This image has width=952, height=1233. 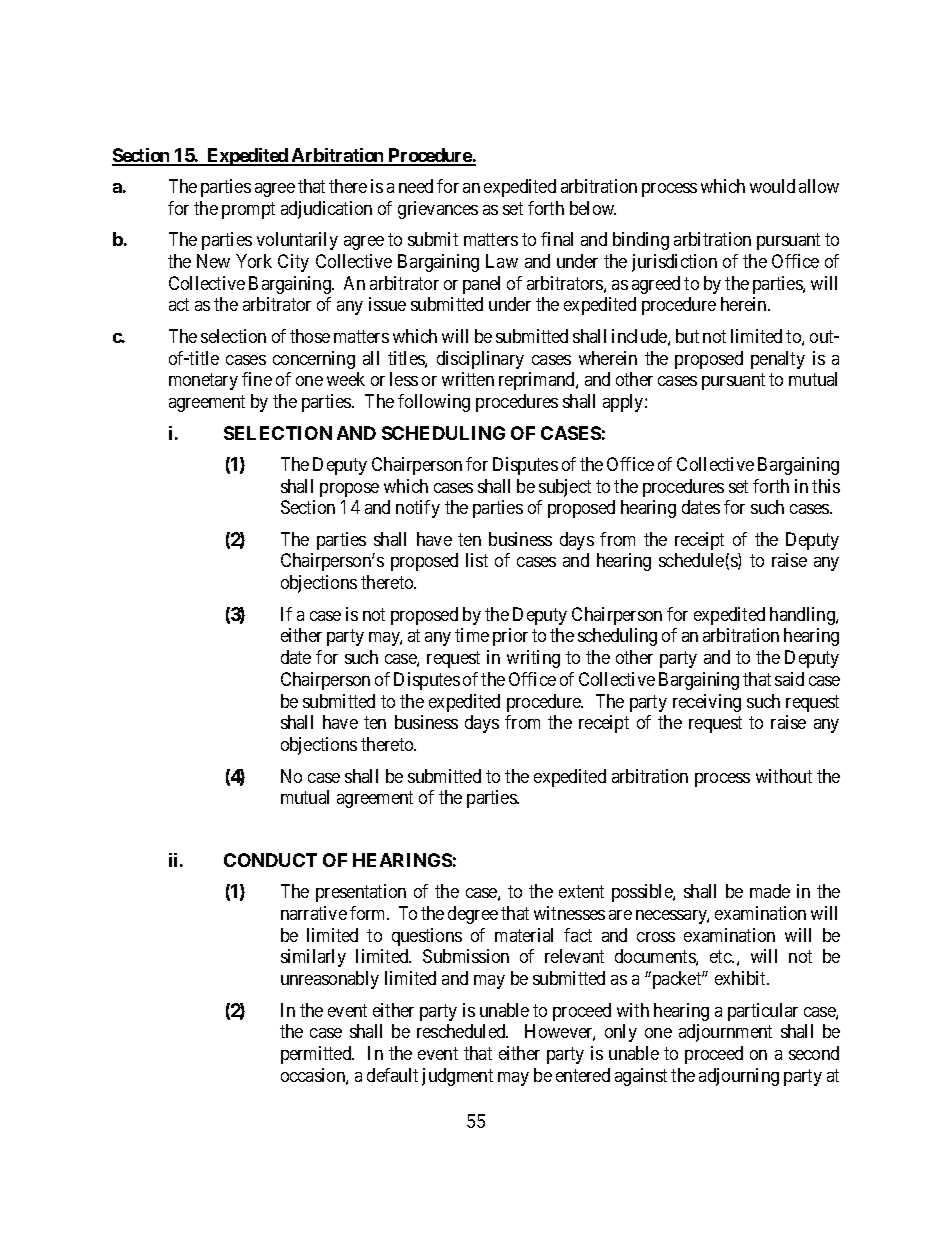 What do you see at coordinates (770, 891) in the image?
I see `made` at bounding box center [770, 891].
